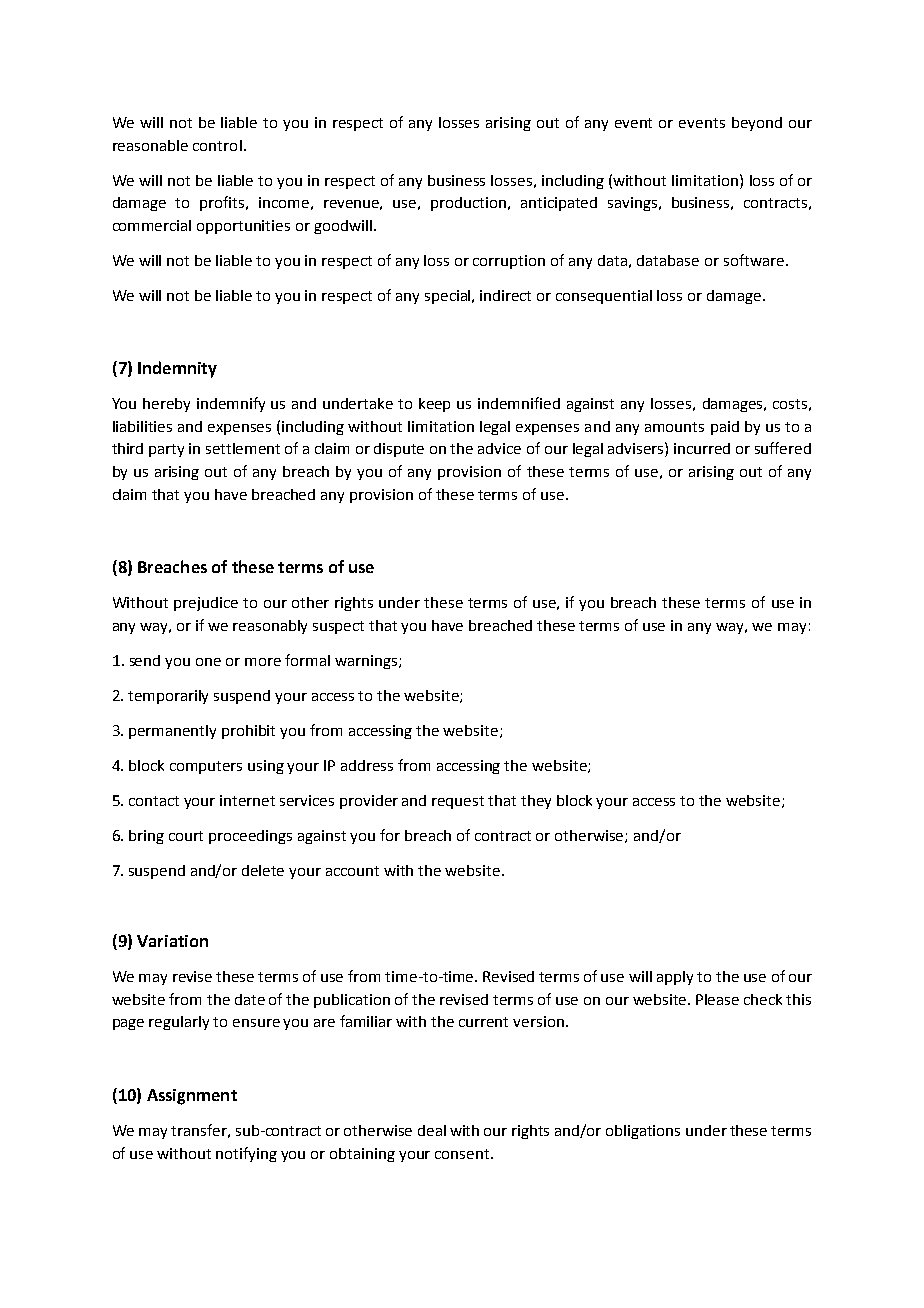 This screenshot has height=1308, width=924. What do you see at coordinates (702, 448) in the screenshot?
I see `incurred` at bounding box center [702, 448].
